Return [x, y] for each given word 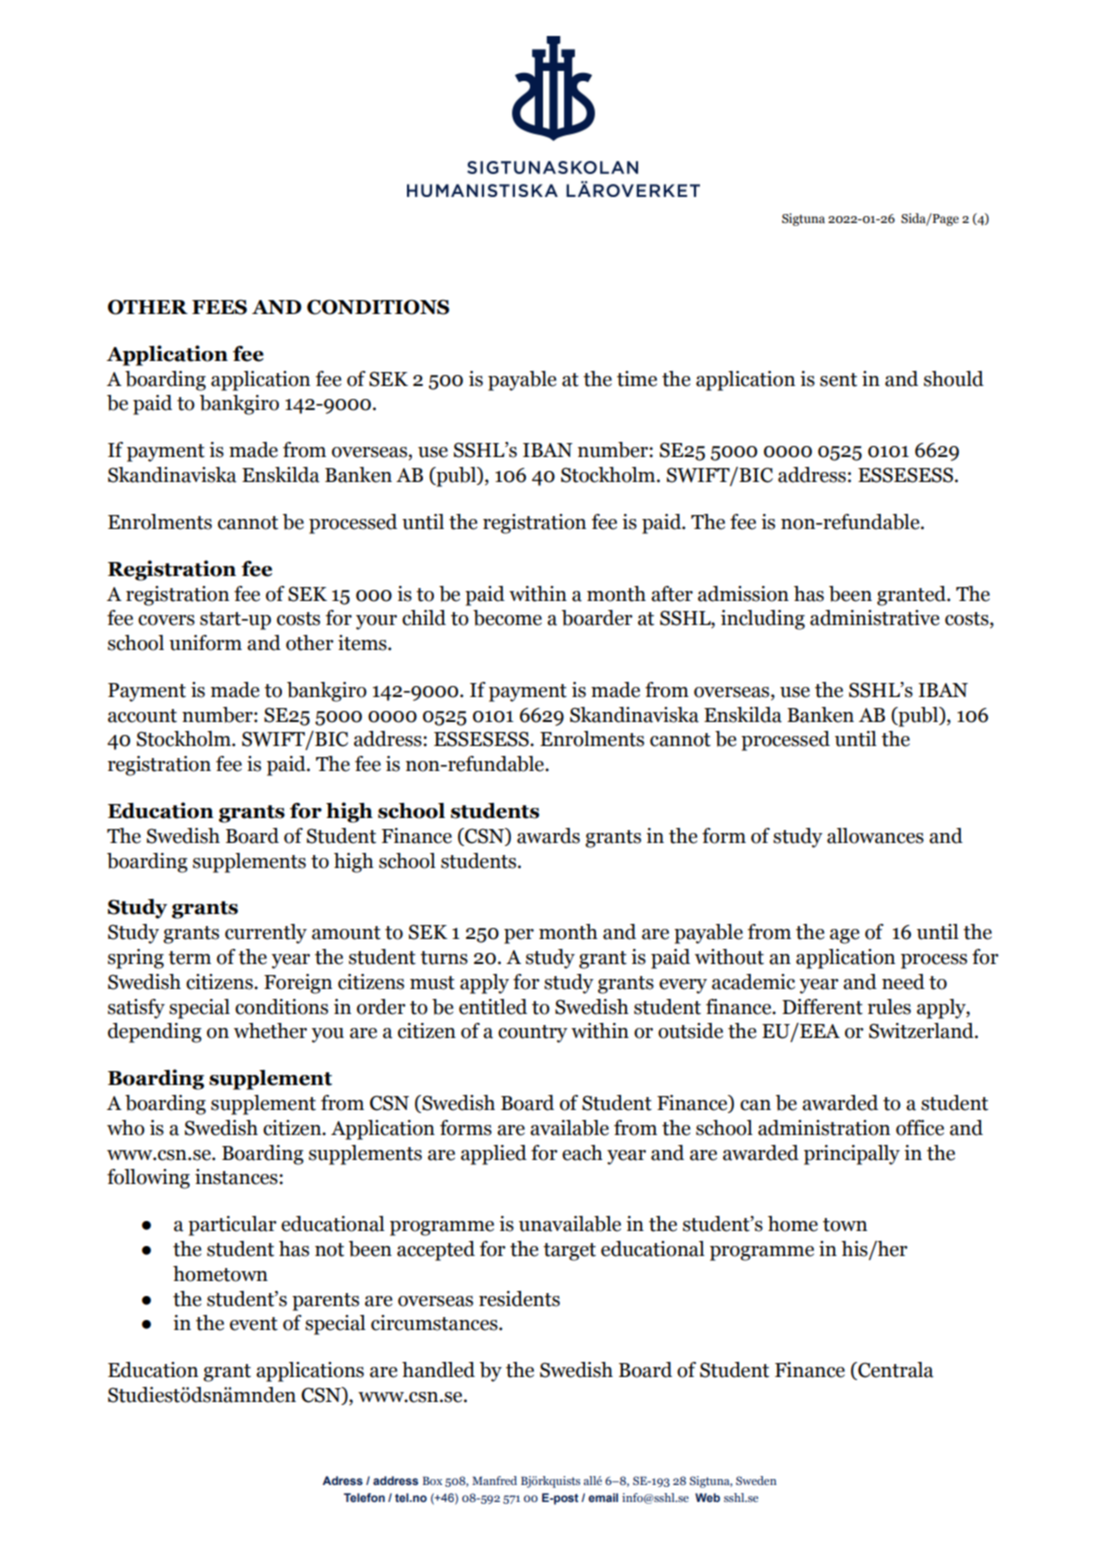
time [637, 379]
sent [838, 380]
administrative [874, 618]
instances [237, 1177]
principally [852, 1155]
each [582, 1153]
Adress [343, 1480]
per [519, 936]
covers [166, 620]
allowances [875, 836]
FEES [219, 307]
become [507, 618]
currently [266, 934]
